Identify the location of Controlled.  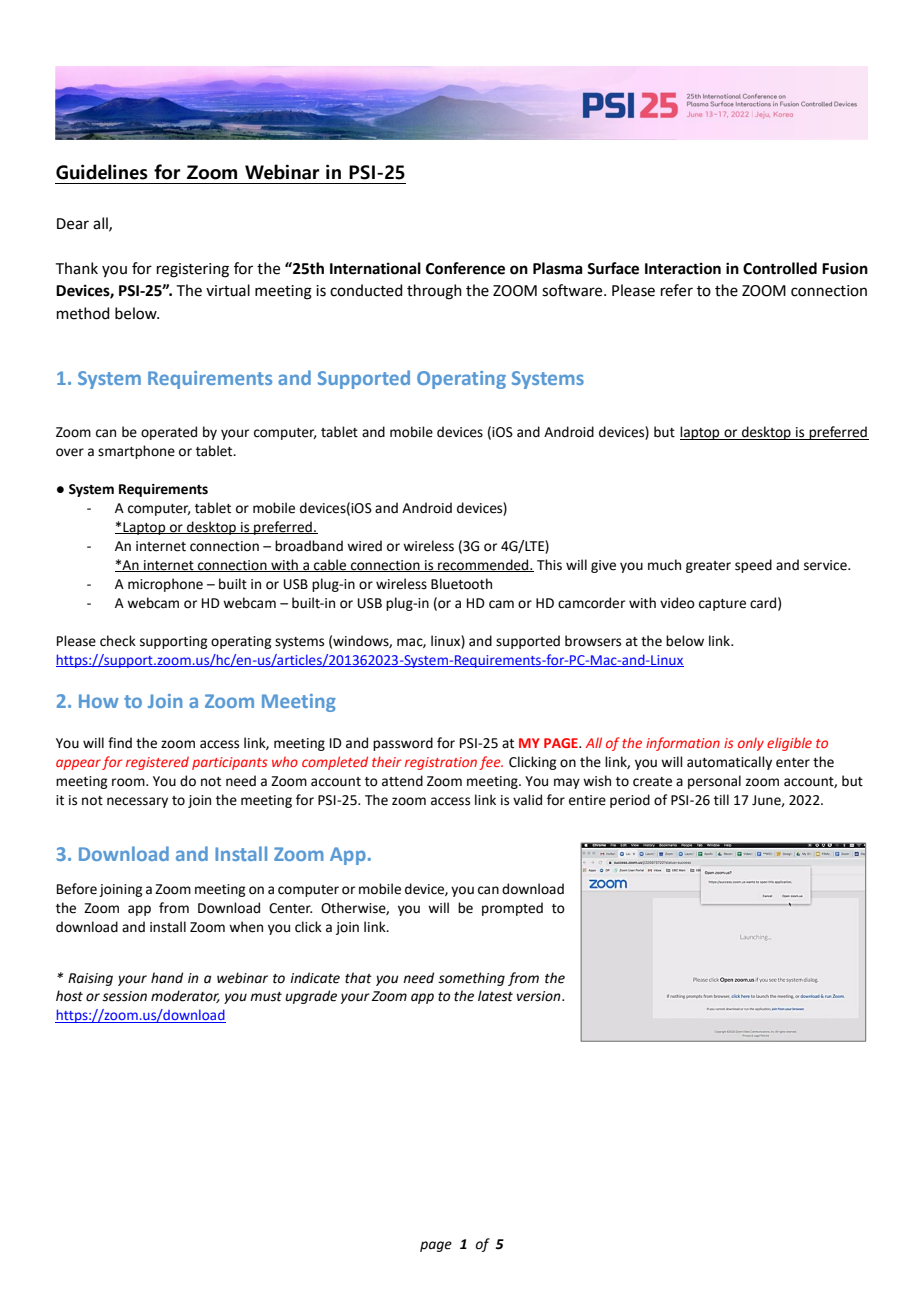
(780, 268).
